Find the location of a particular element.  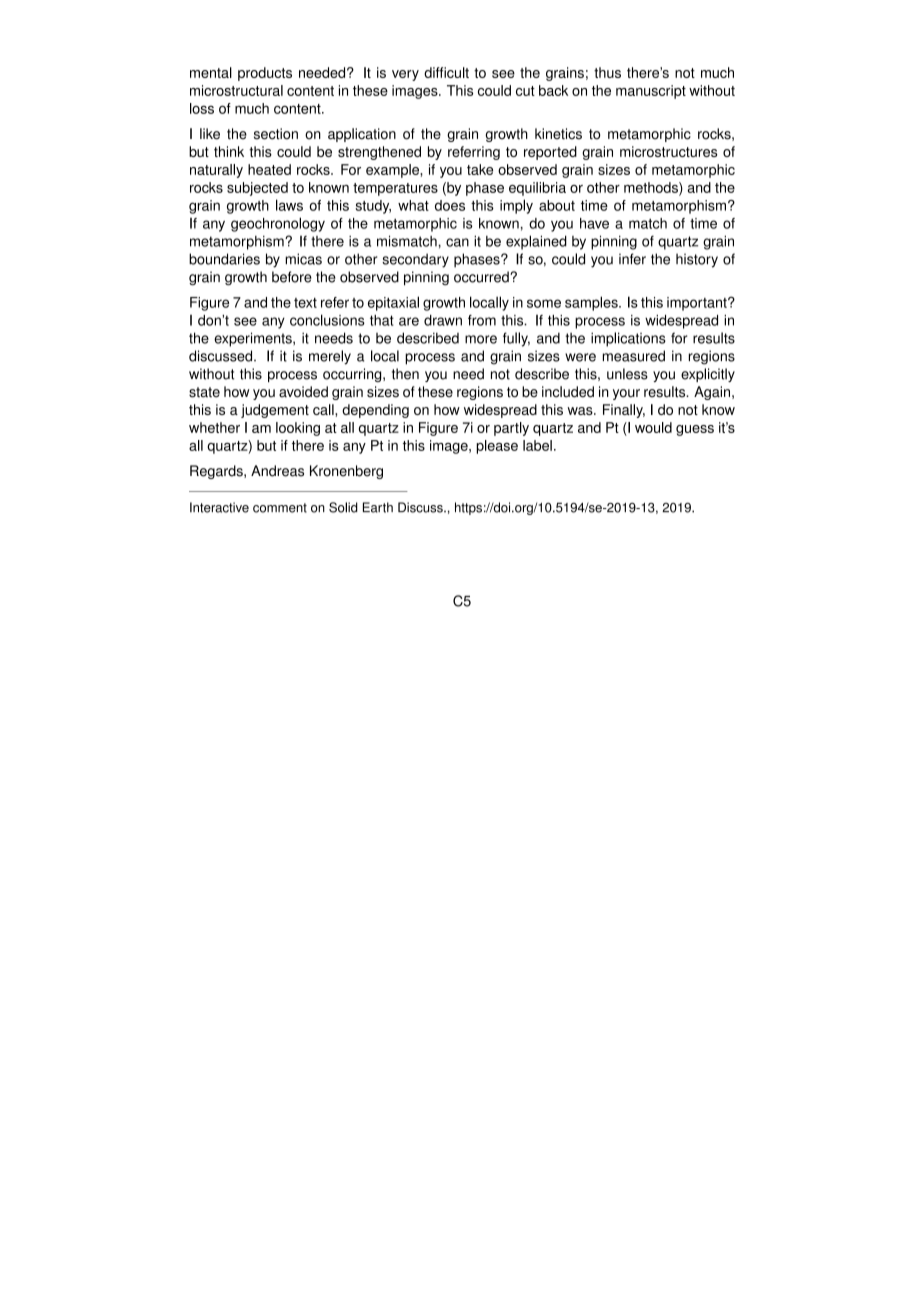

difficult is located at coordinates (446, 72).
